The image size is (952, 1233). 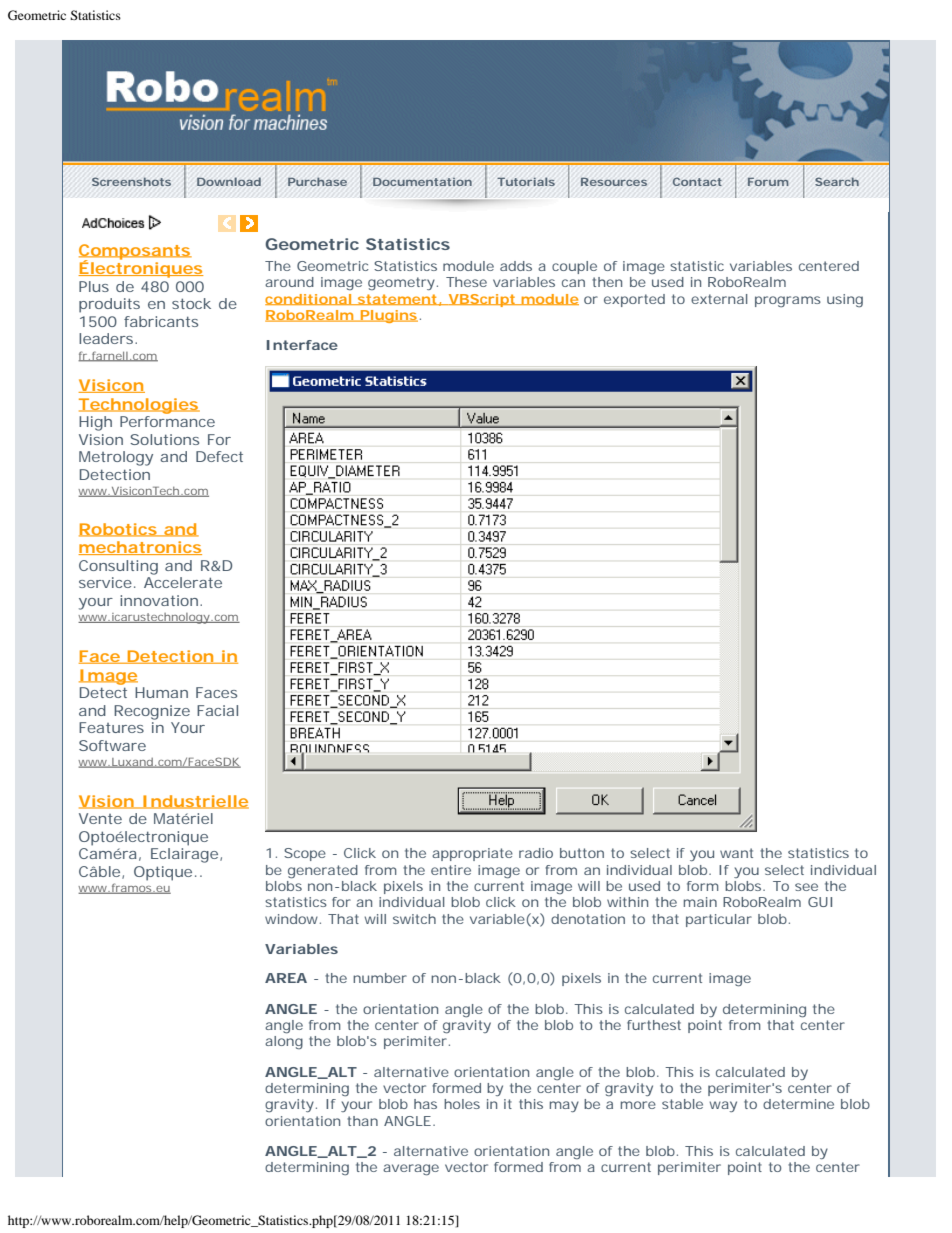 I want to click on holes, so click(x=462, y=1104).
